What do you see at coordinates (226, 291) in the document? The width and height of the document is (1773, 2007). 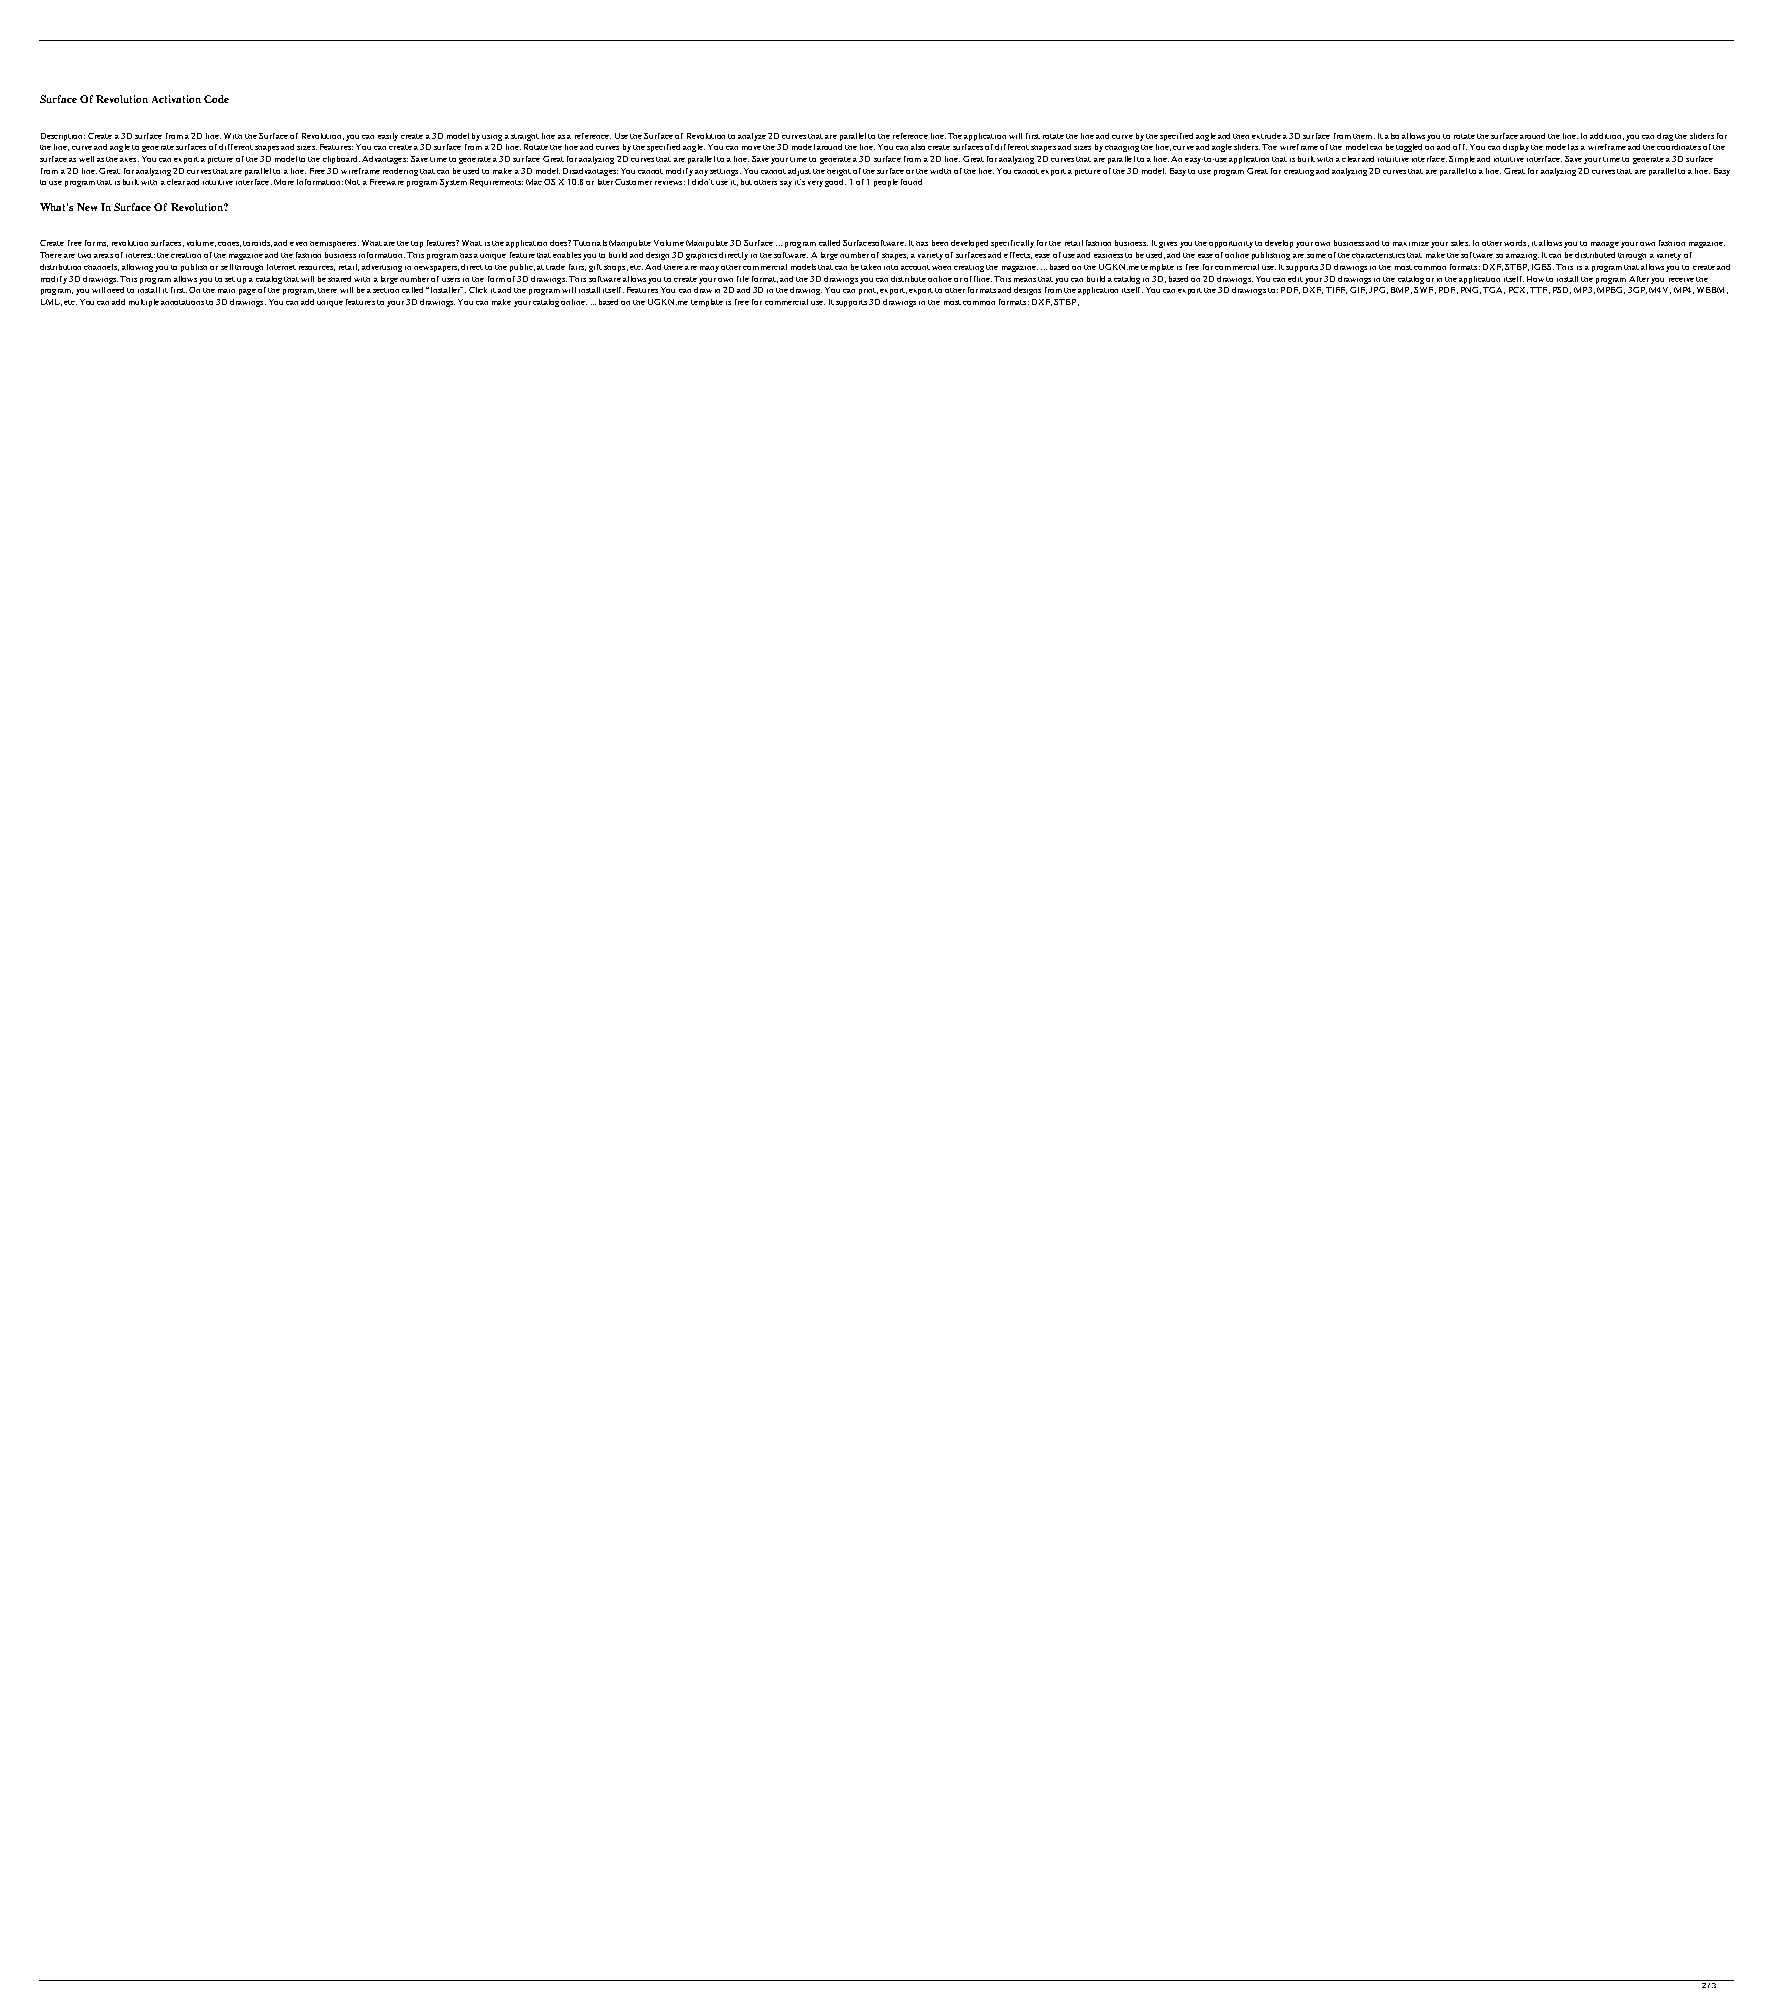 I see `main` at bounding box center [226, 291].
